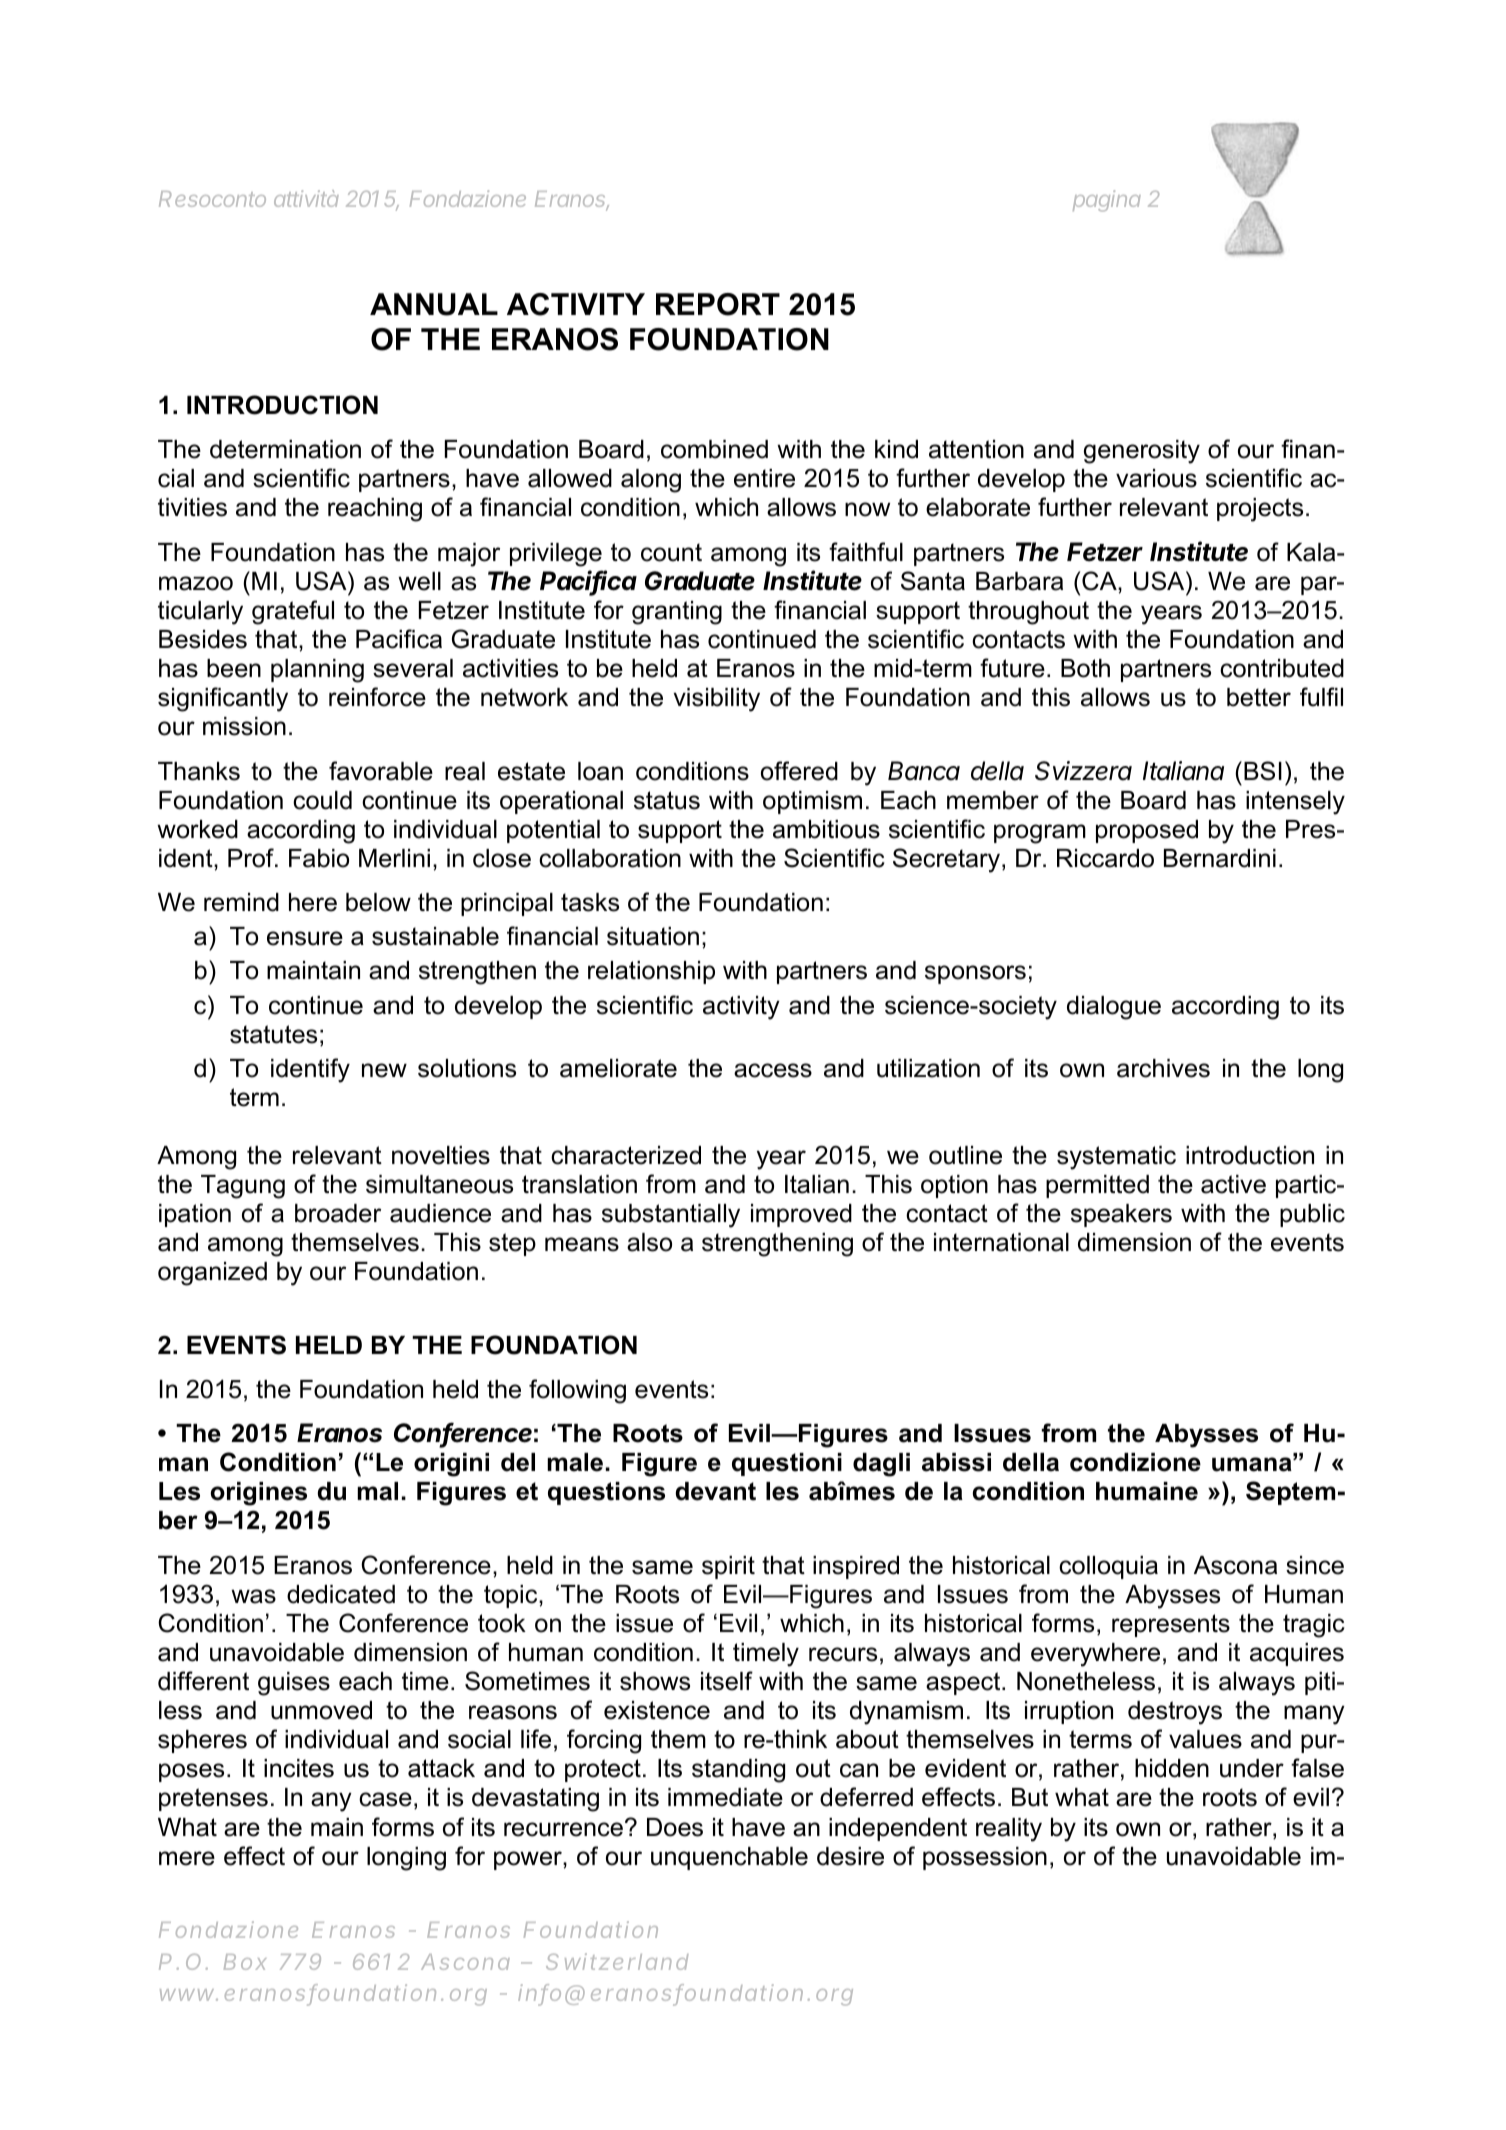  I want to click on planning, so click(317, 671).
